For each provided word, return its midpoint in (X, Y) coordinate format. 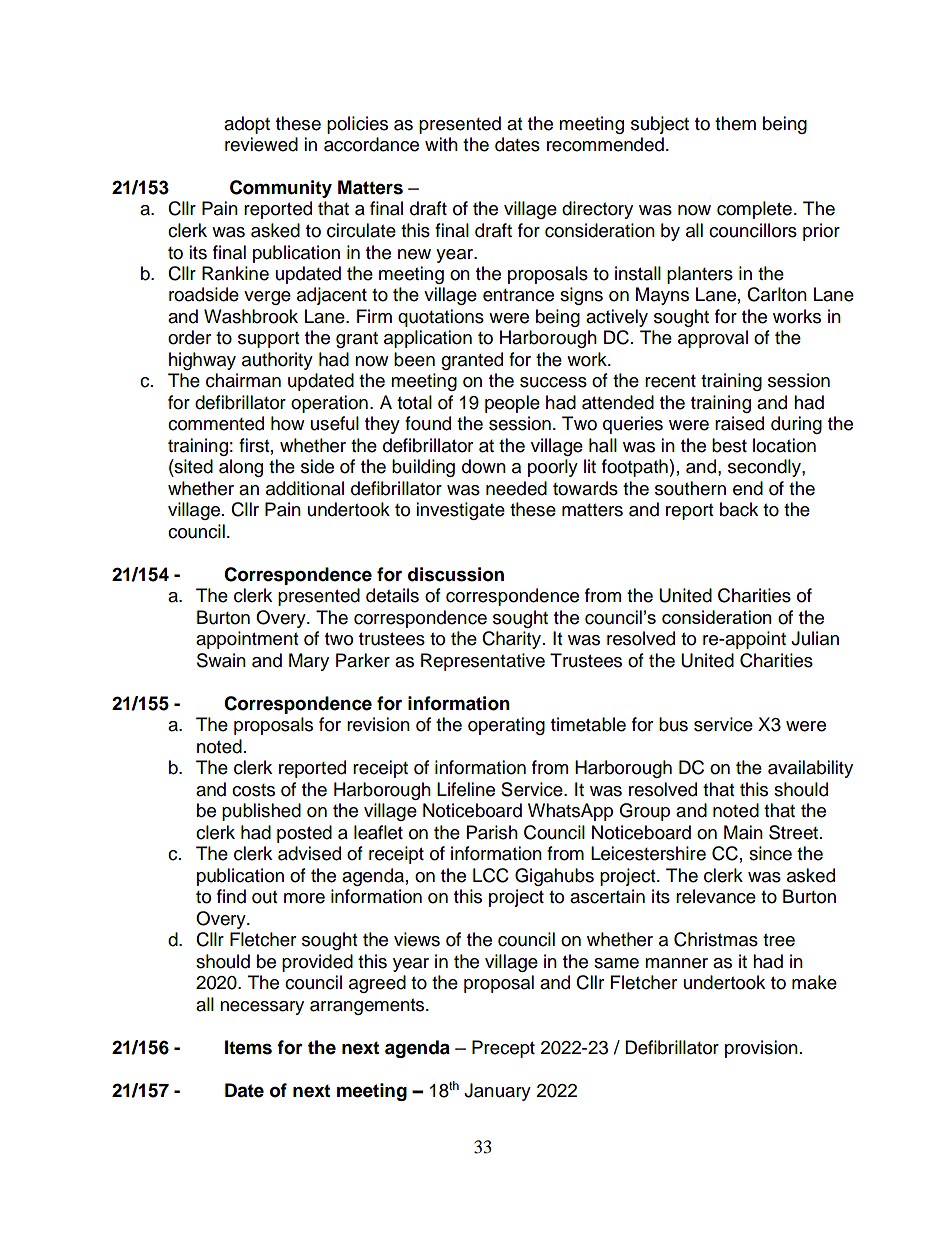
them (735, 123)
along (241, 468)
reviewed (261, 144)
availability (810, 769)
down (484, 466)
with (441, 144)
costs (253, 790)
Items (248, 1047)
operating (506, 726)
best (729, 445)
